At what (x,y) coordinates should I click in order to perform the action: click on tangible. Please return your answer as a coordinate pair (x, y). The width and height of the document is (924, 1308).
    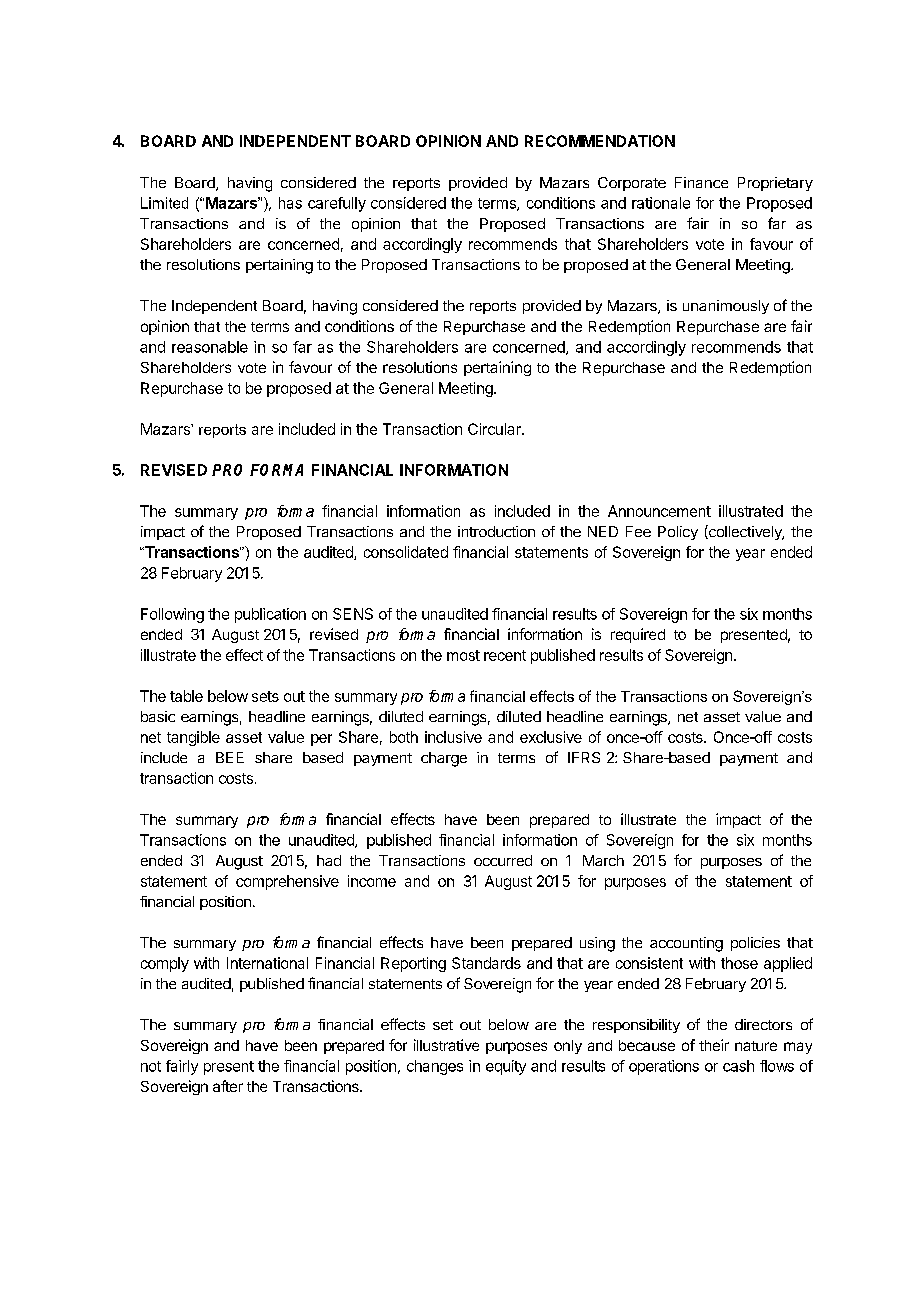
    Looking at the image, I should click on (193, 738).
